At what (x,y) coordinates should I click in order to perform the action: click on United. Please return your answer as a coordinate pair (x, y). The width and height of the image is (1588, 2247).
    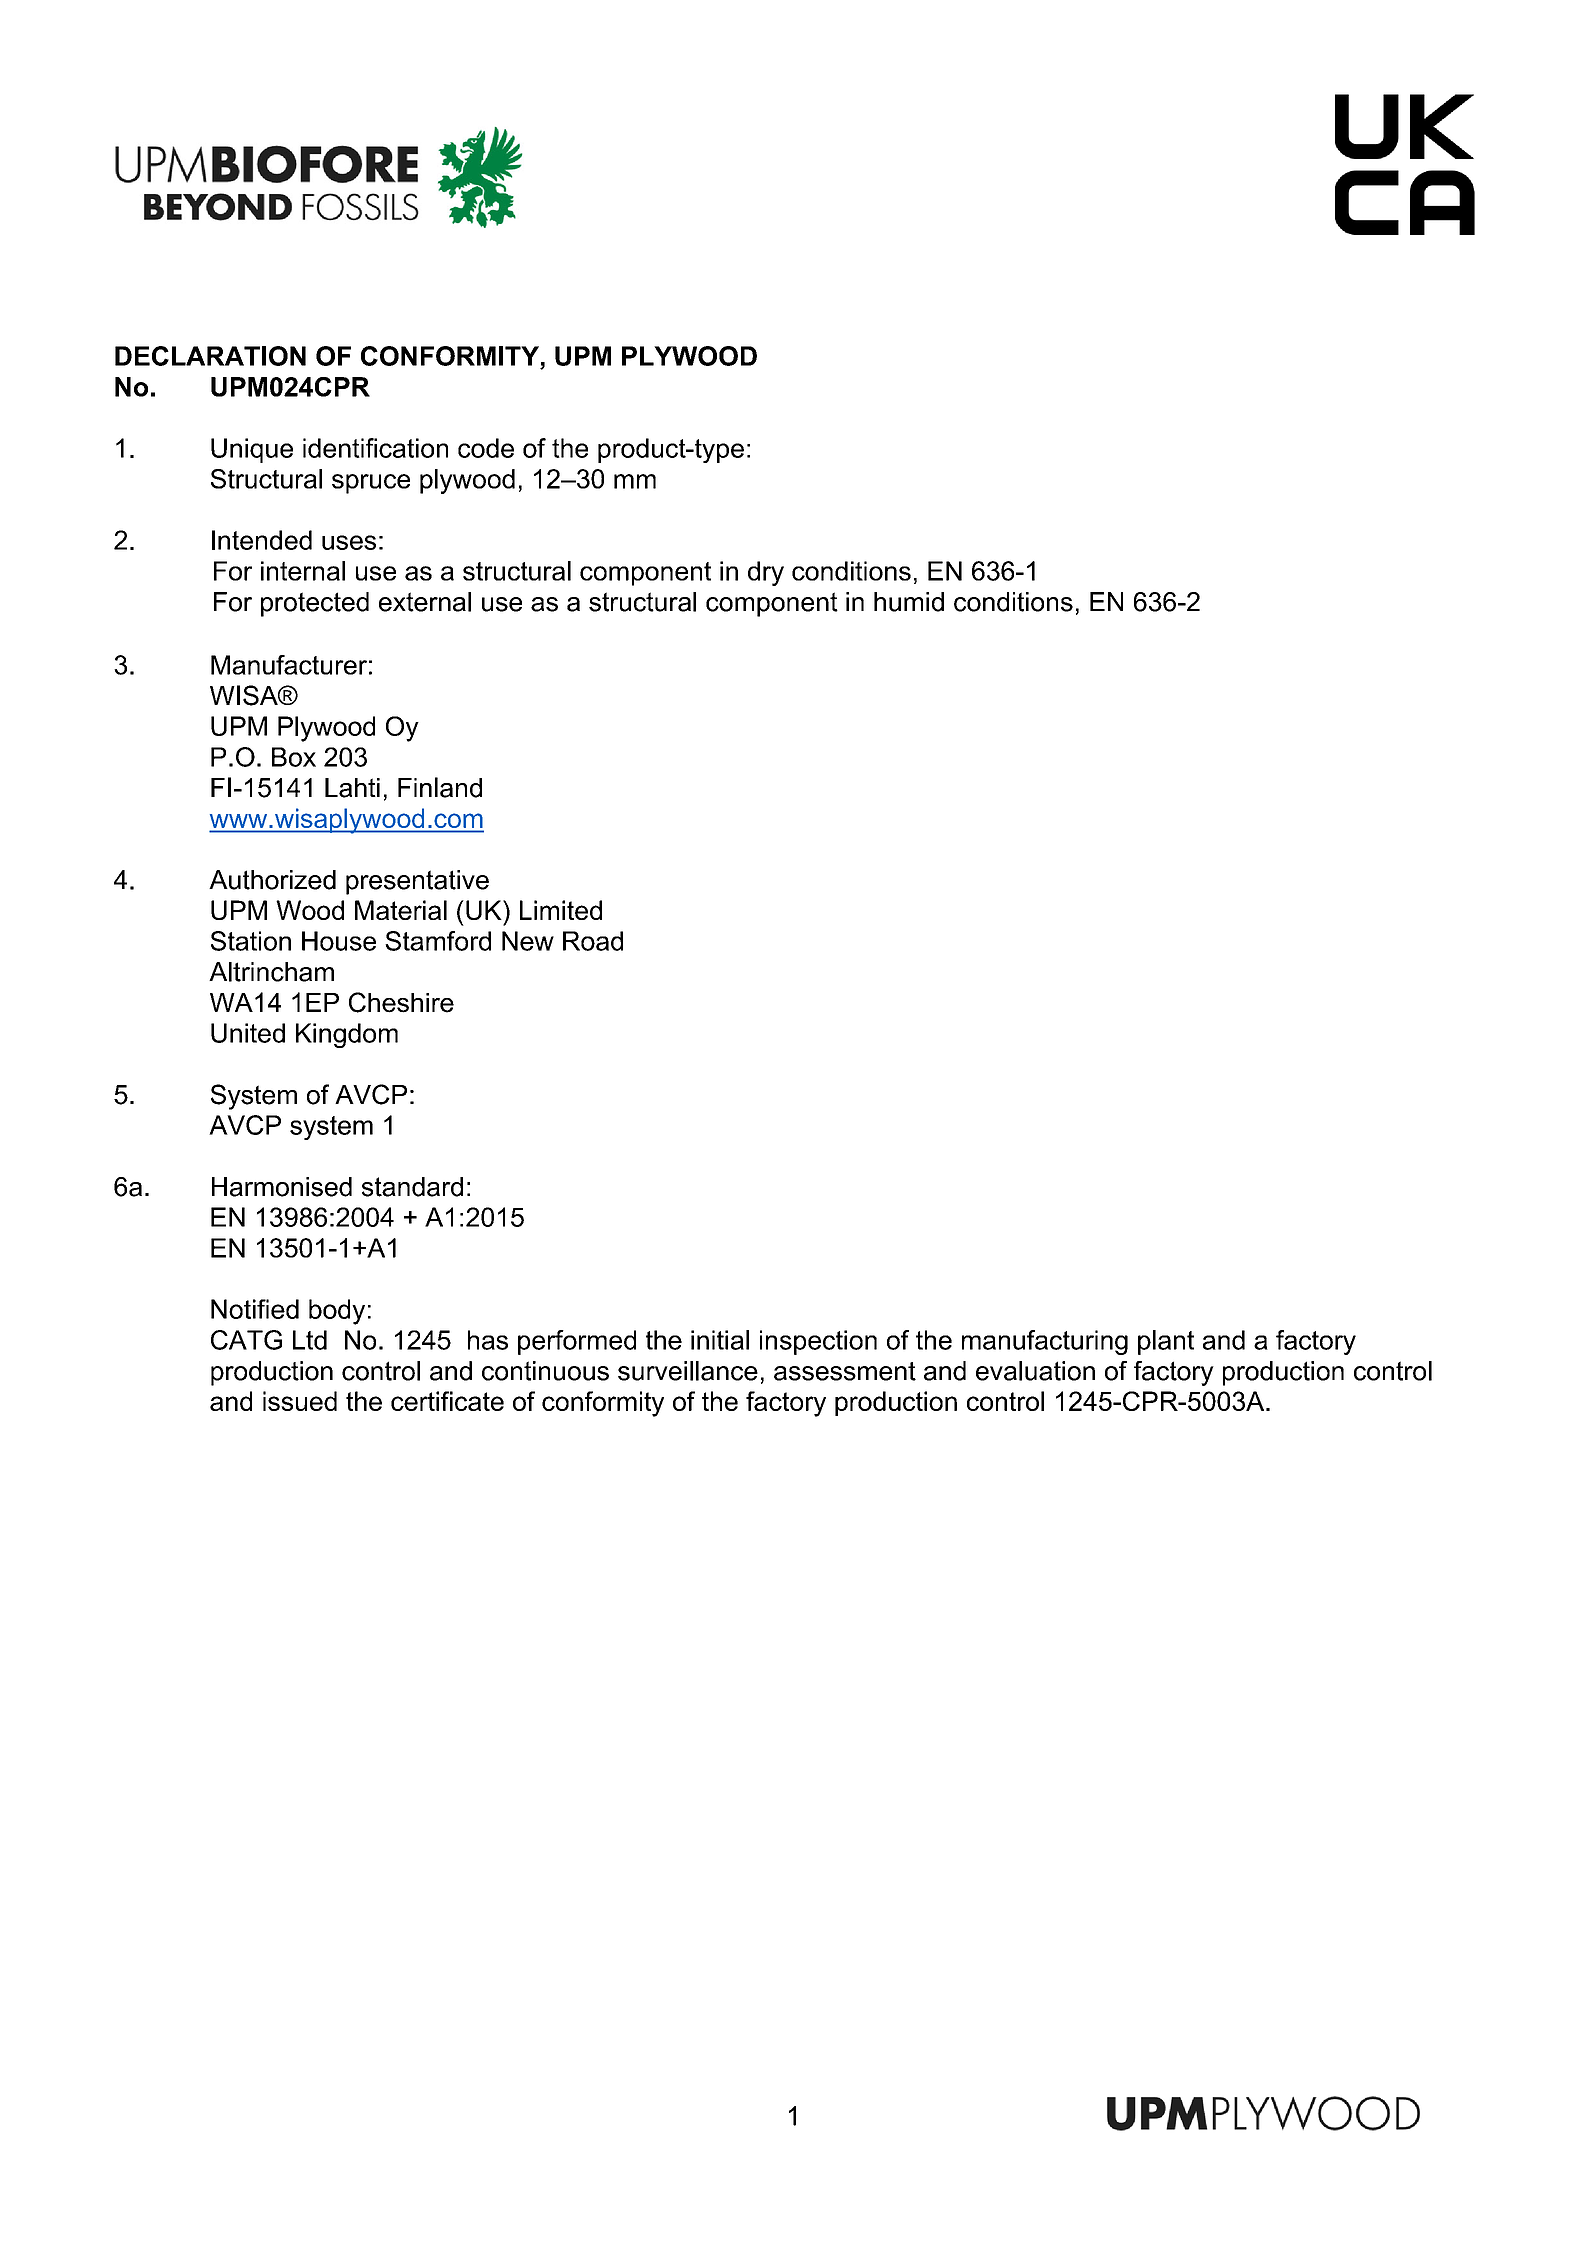
    Looking at the image, I should click on (248, 1033).
